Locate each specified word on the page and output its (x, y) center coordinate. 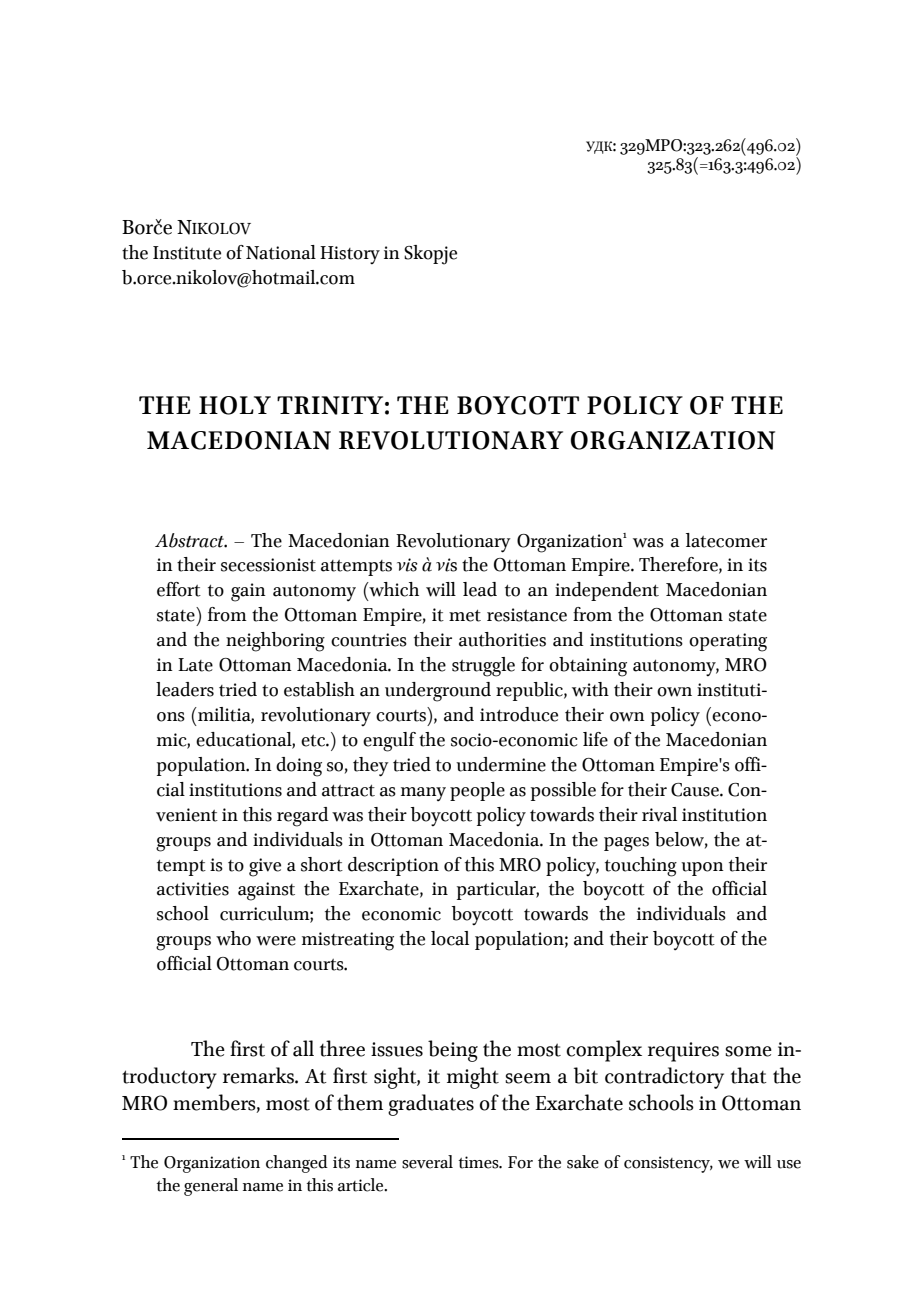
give (265, 867)
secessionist (268, 565)
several (427, 1162)
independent (607, 591)
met (465, 615)
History (350, 255)
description (393, 866)
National (281, 252)
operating (728, 642)
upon (702, 869)
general (211, 1187)
